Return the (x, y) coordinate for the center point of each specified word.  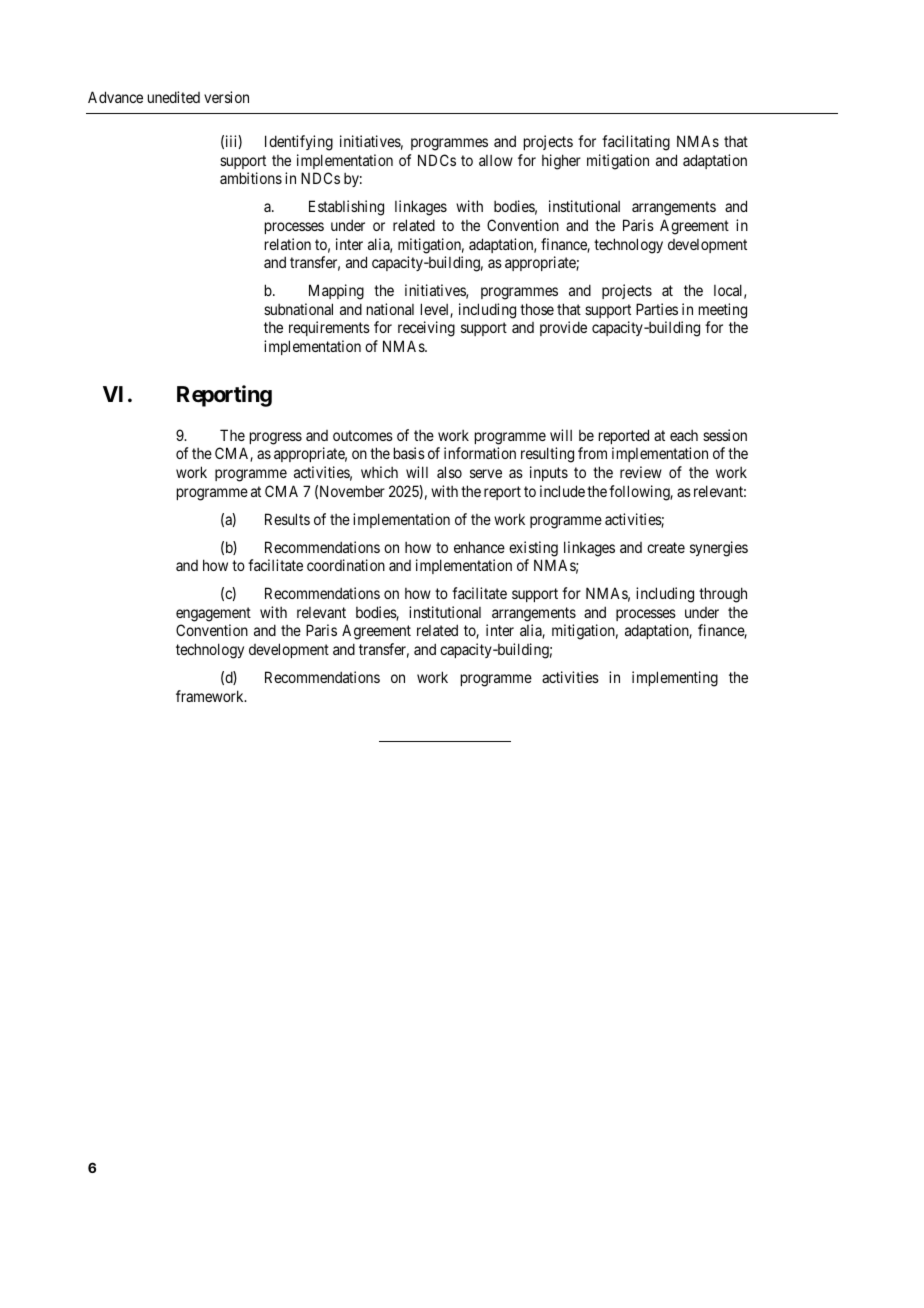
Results (287, 519)
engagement (213, 614)
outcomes (363, 435)
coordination (346, 565)
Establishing (346, 208)
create (666, 547)
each (684, 435)
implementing (675, 679)
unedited (174, 97)
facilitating (636, 143)
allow (496, 160)
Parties (657, 309)
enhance (479, 547)
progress (276, 438)
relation (288, 244)
